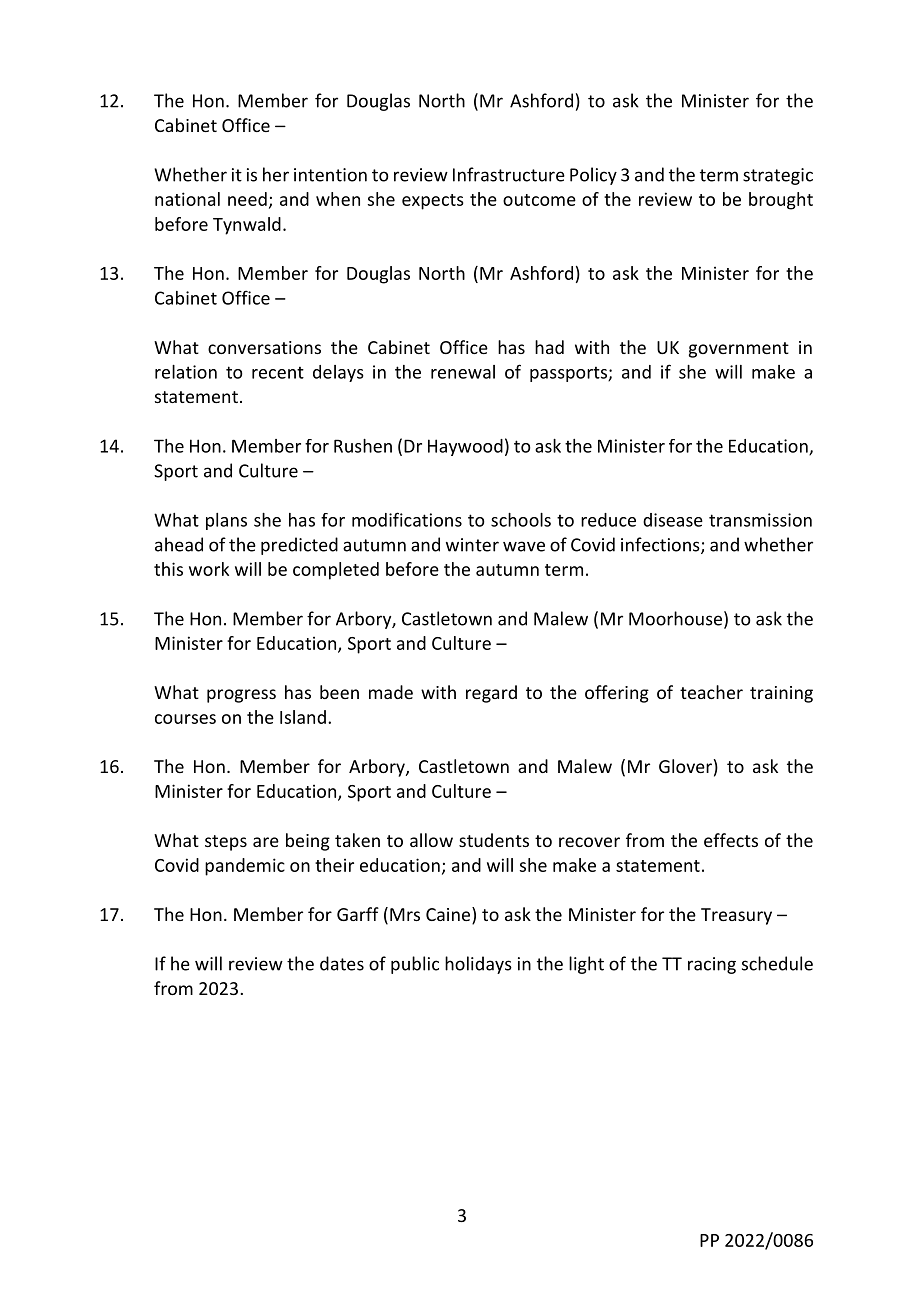 The height and width of the page is (1308, 924). I want to click on recent, so click(278, 373).
